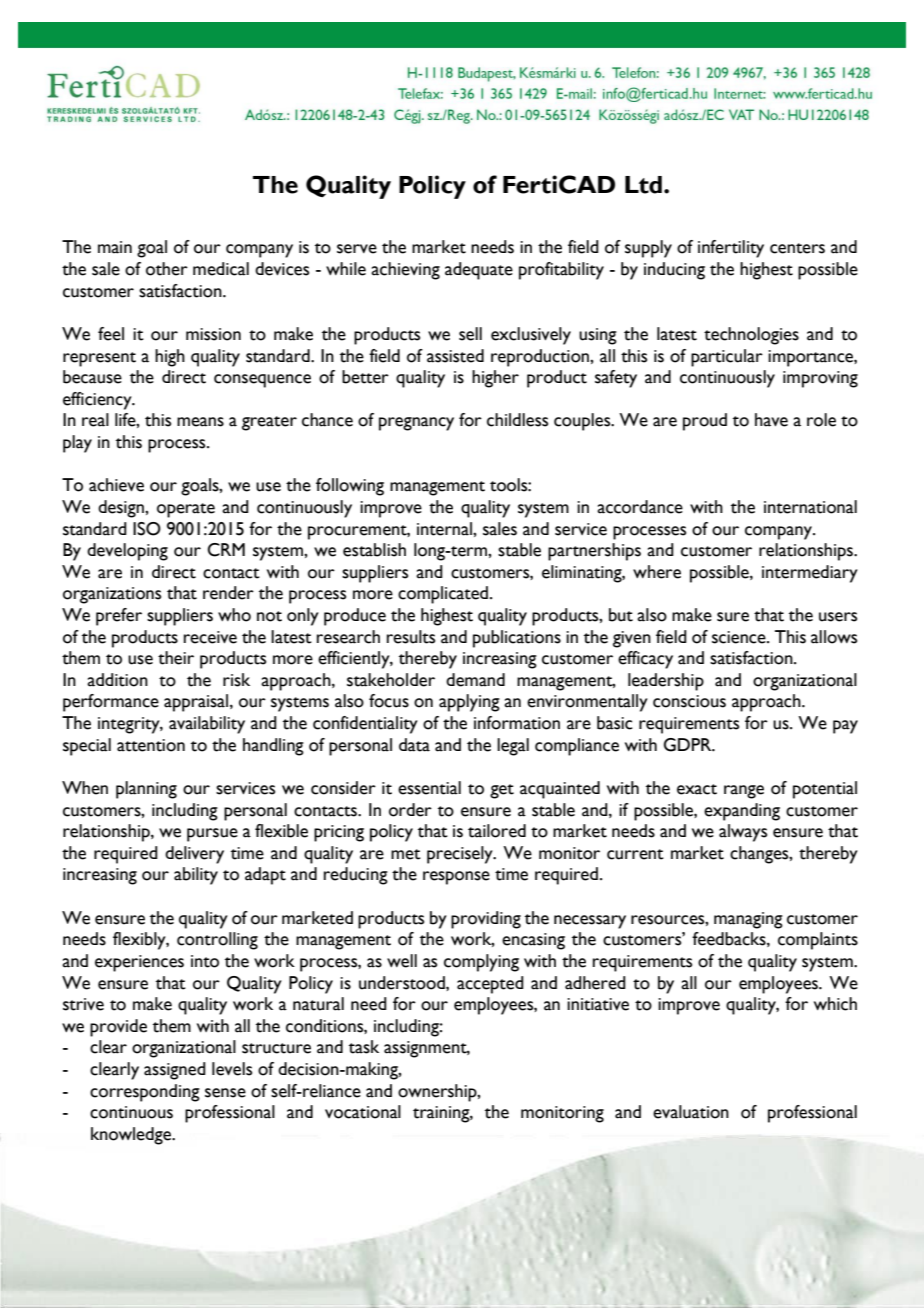  What do you see at coordinates (771, 420) in the image?
I see `have` at bounding box center [771, 420].
